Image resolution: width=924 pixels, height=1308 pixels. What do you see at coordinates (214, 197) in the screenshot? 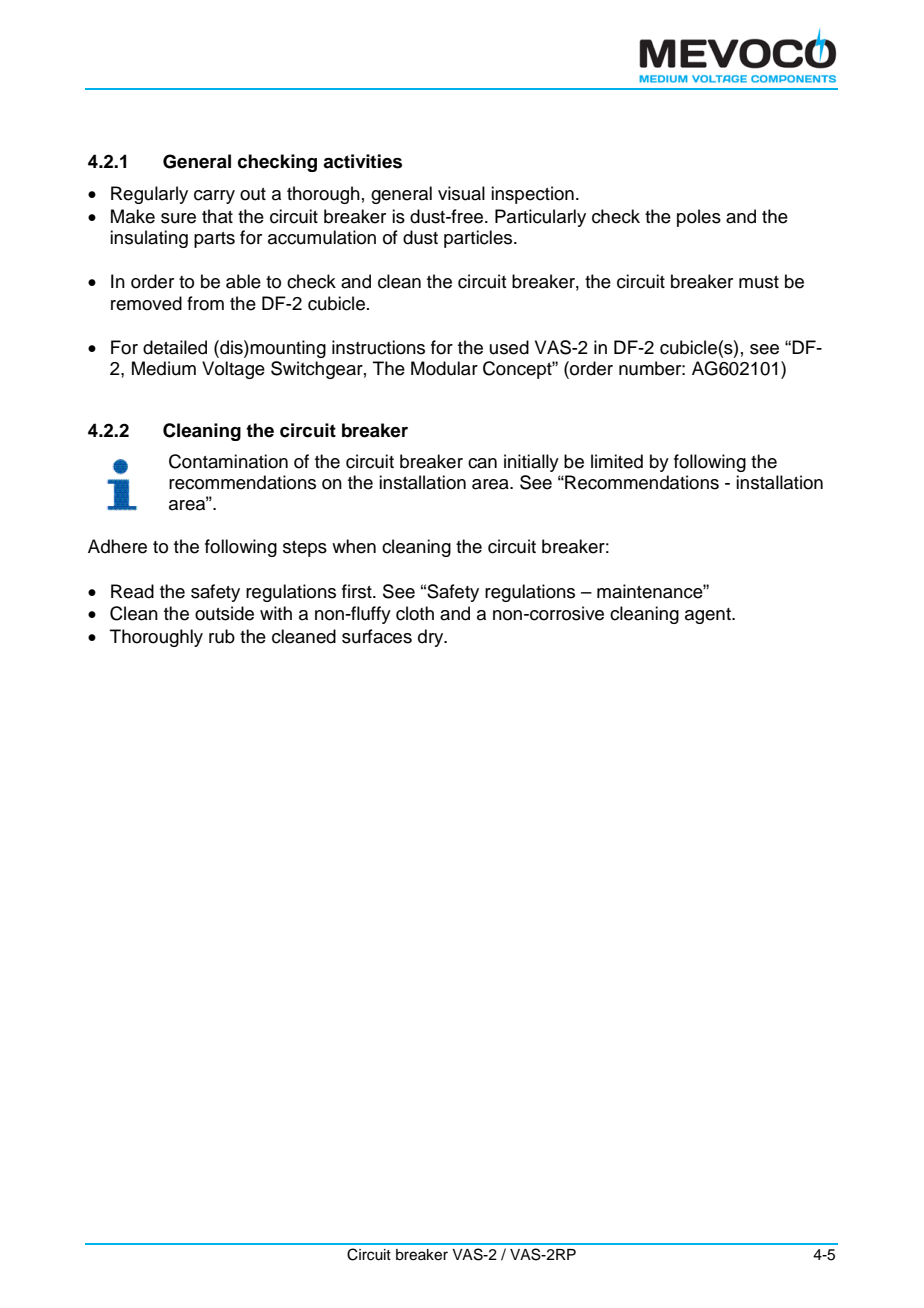
I see `carry` at bounding box center [214, 197].
